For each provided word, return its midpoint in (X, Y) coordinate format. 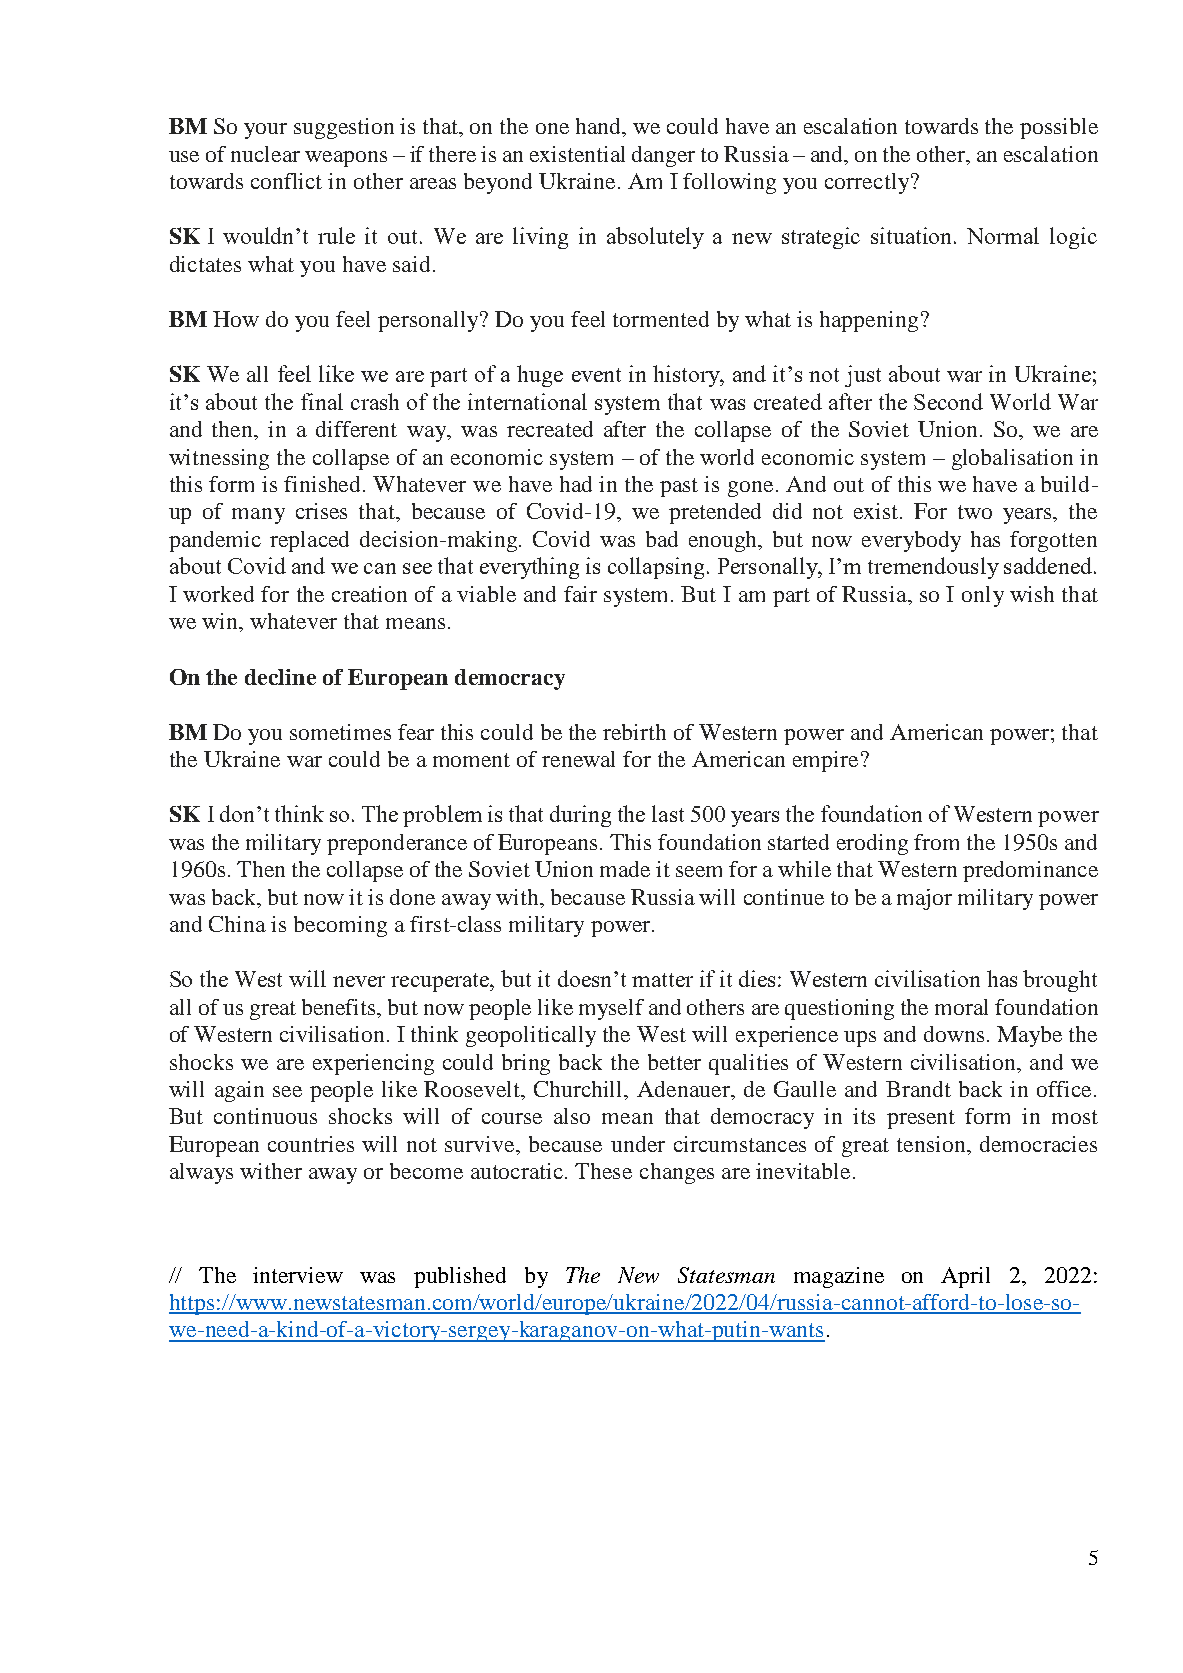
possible (1059, 128)
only (983, 596)
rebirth (634, 732)
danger (663, 156)
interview (298, 1275)
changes (677, 1173)
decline (280, 677)
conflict (286, 181)
